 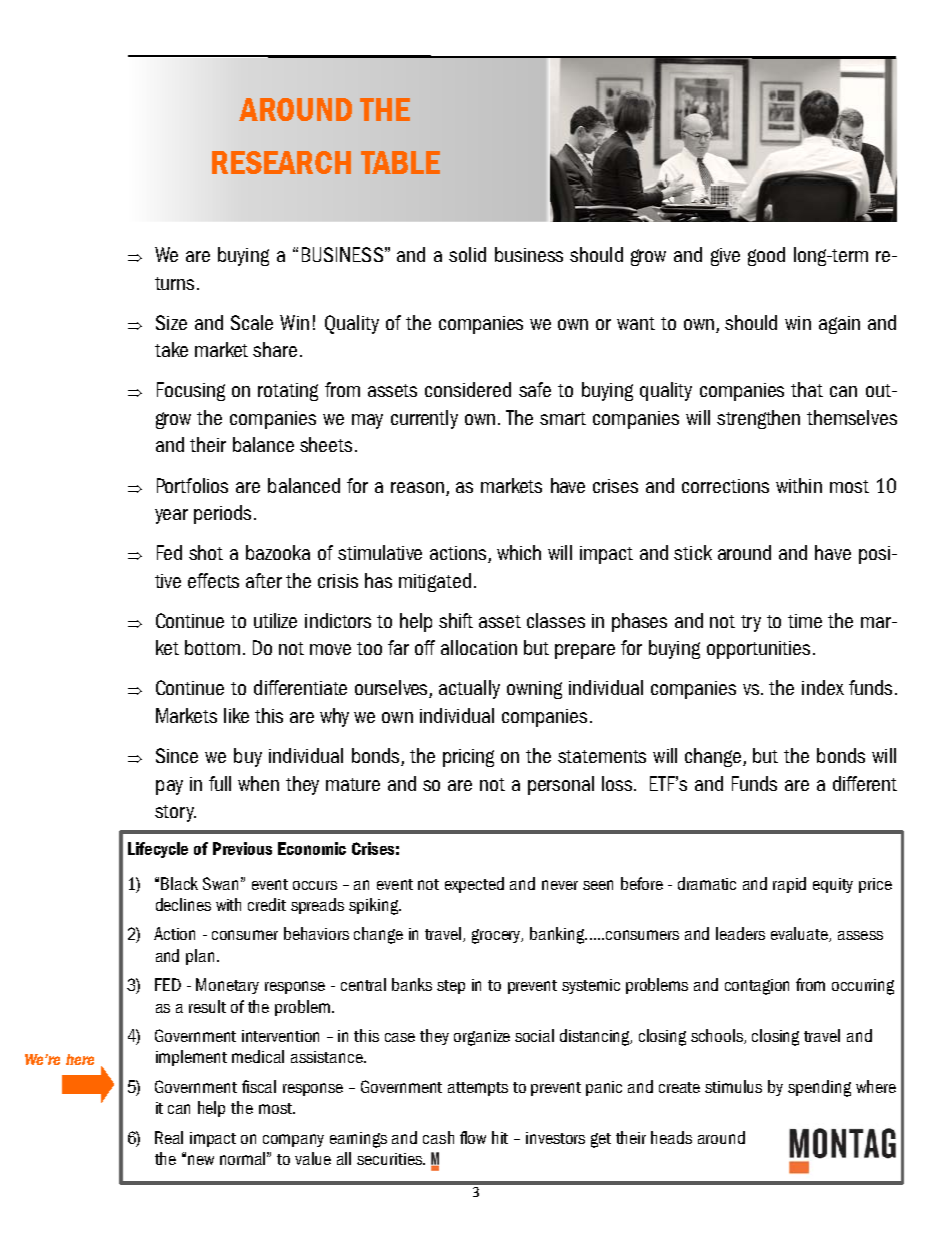 What do you see at coordinates (766, 256) in the image?
I see `good` at bounding box center [766, 256].
